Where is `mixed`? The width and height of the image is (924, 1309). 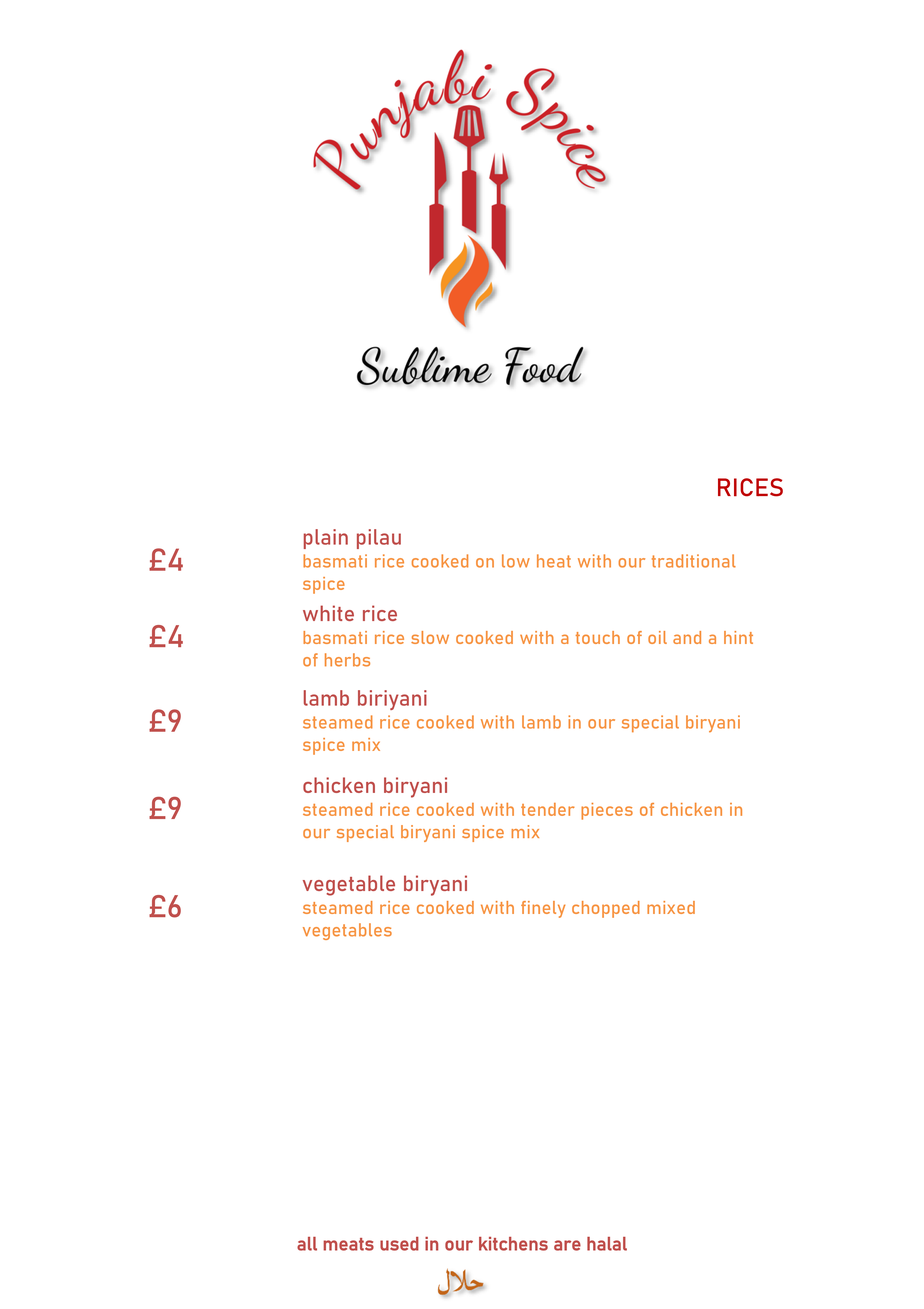
mixed is located at coordinates (671, 907).
